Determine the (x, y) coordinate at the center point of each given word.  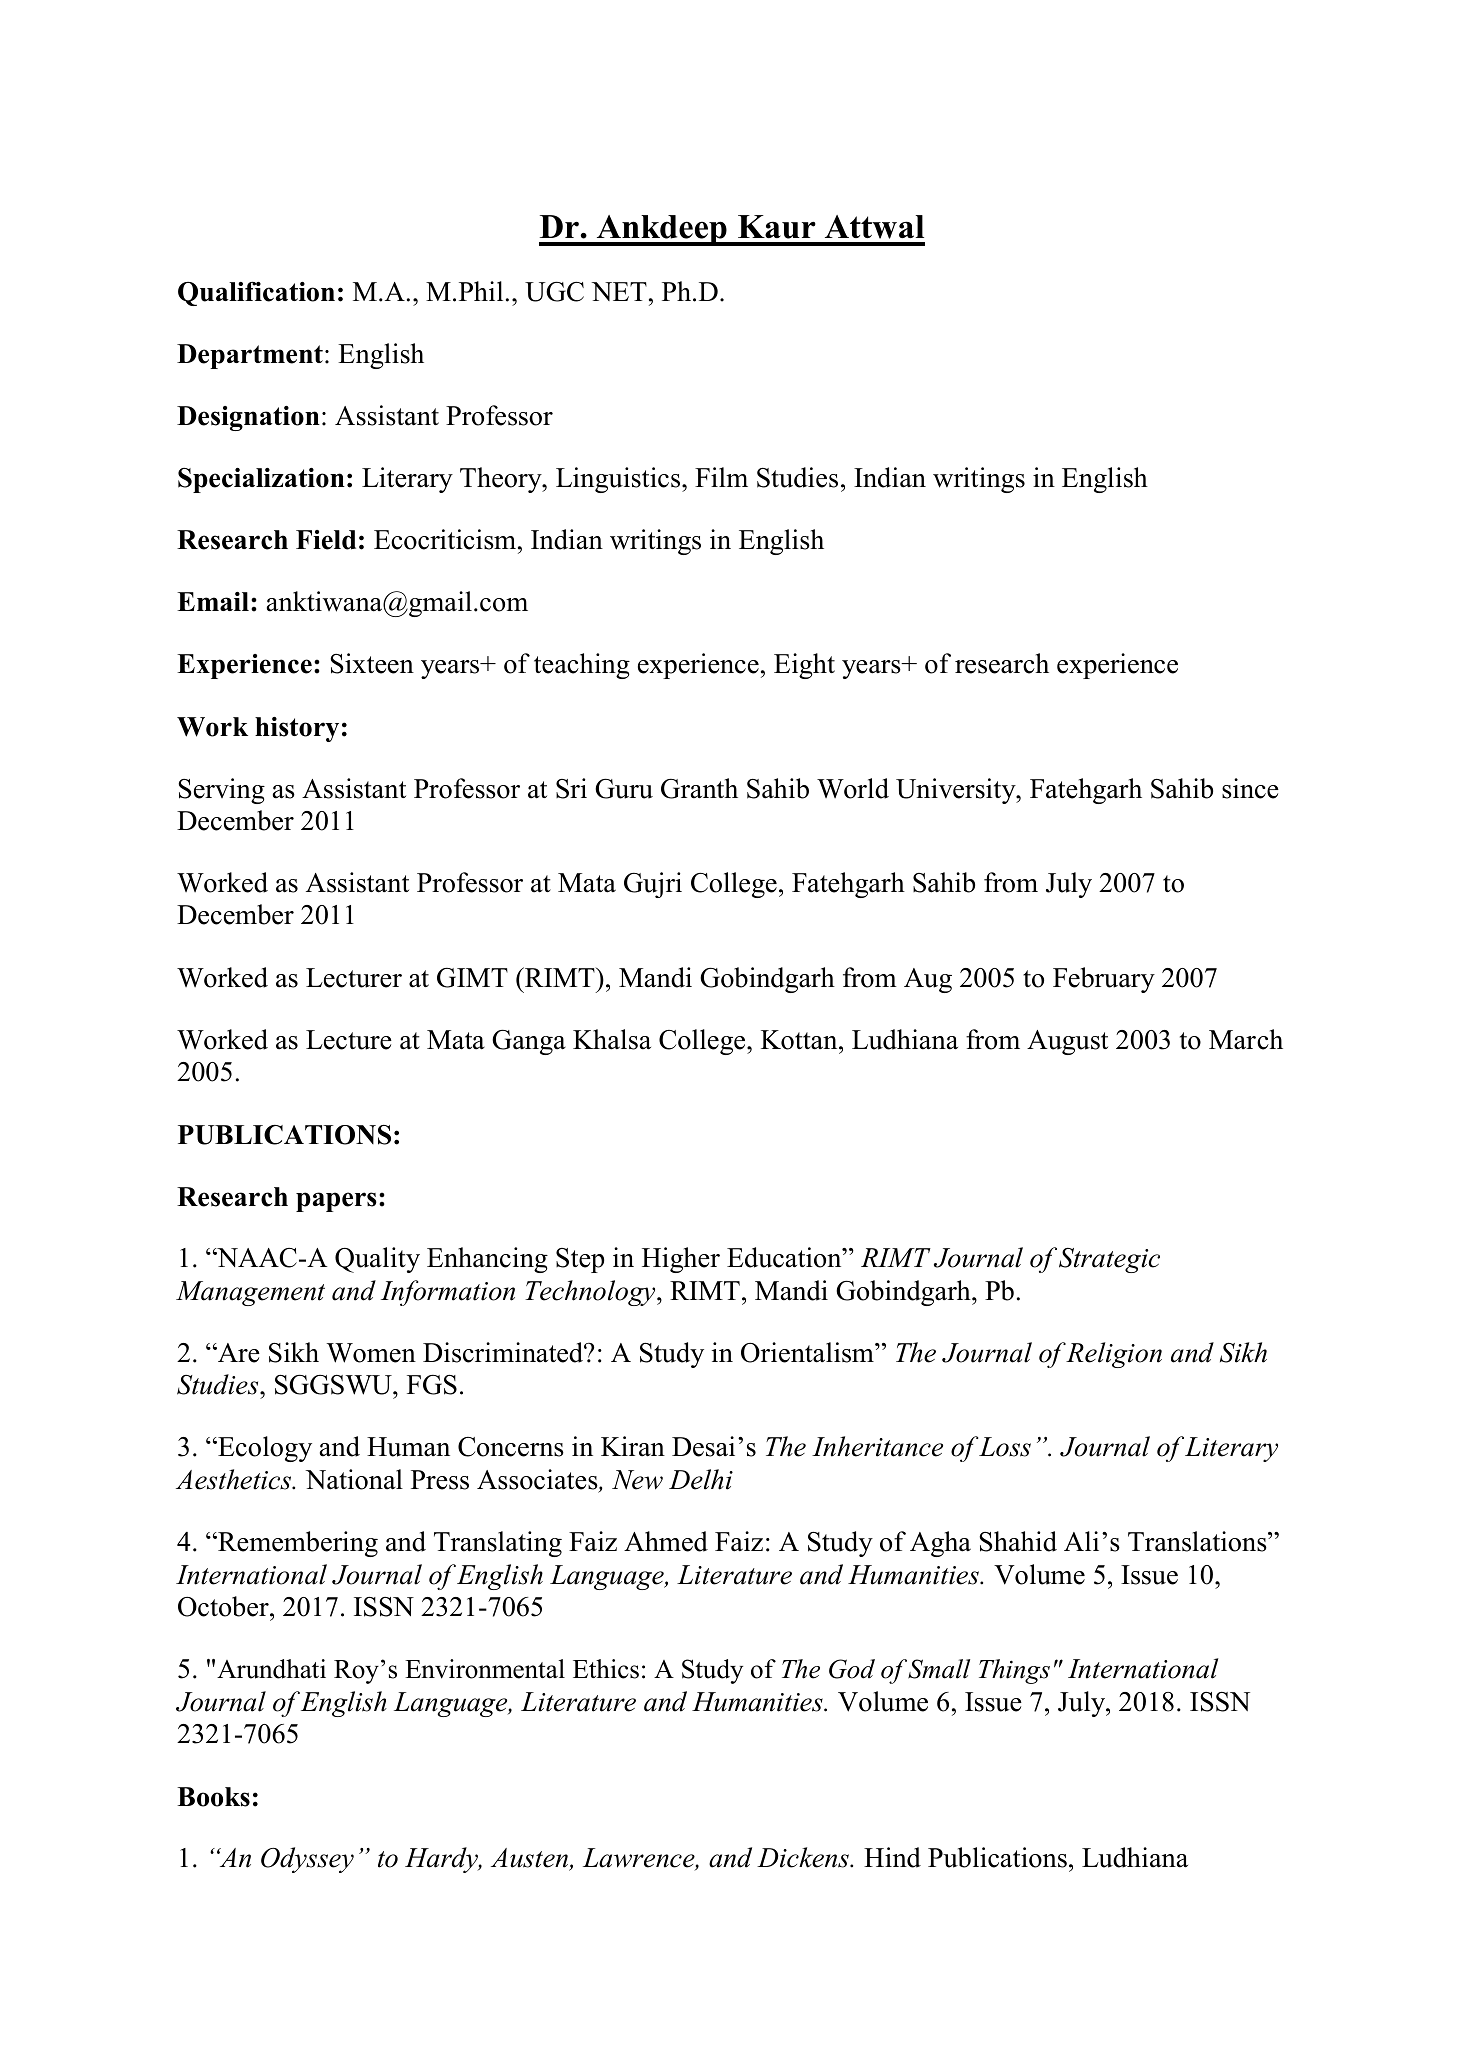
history (297, 729)
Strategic (1109, 1260)
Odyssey (307, 1860)
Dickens (804, 1857)
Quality (377, 1260)
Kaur (777, 227)
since (1250, 788)
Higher (681, 1260)
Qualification (256, 294)
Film (721, 477)
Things (1014, 1671)
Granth (699, 788)
